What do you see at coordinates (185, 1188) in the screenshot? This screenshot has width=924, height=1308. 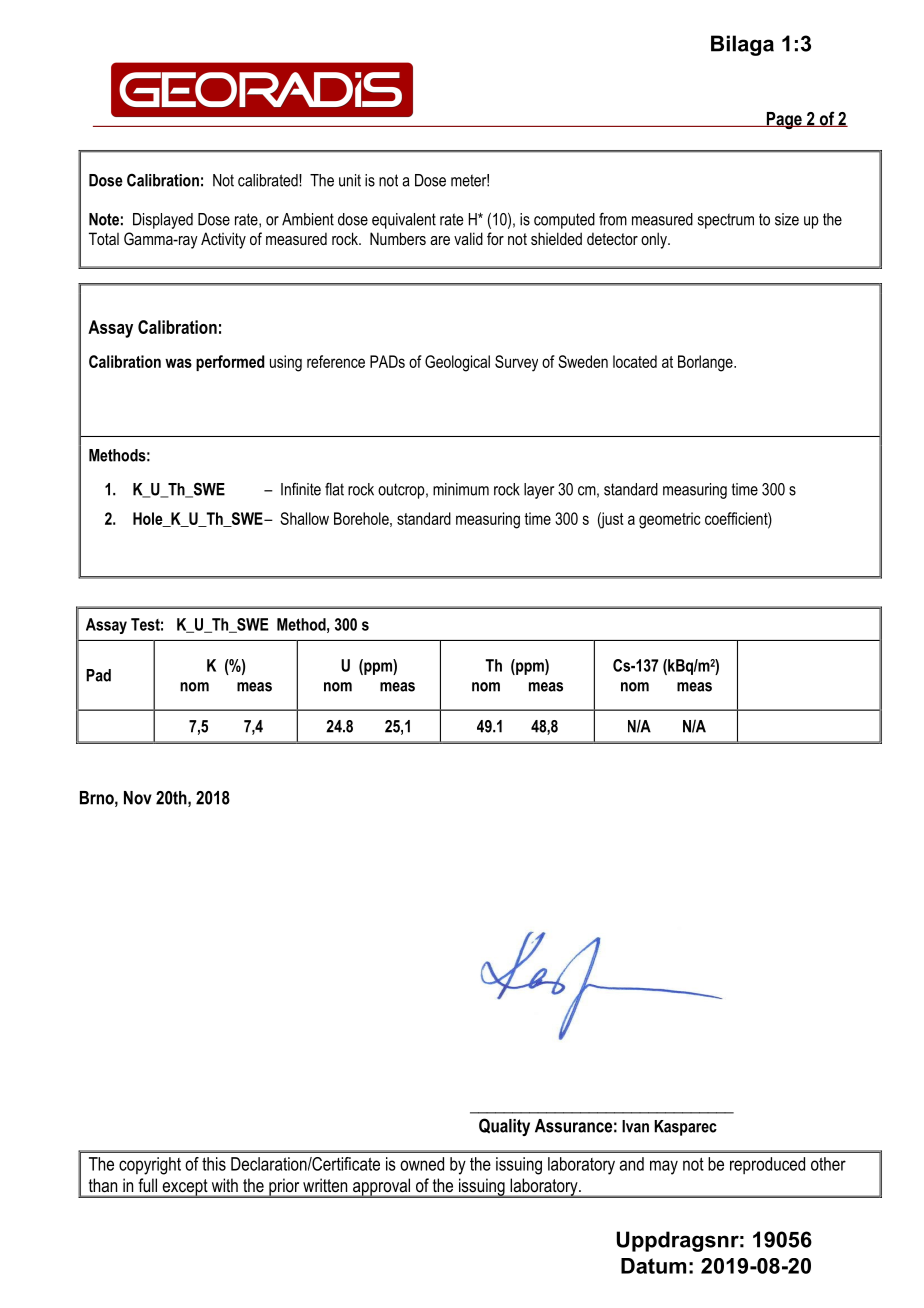 I see `except` at bounding box center [185, 1188].
